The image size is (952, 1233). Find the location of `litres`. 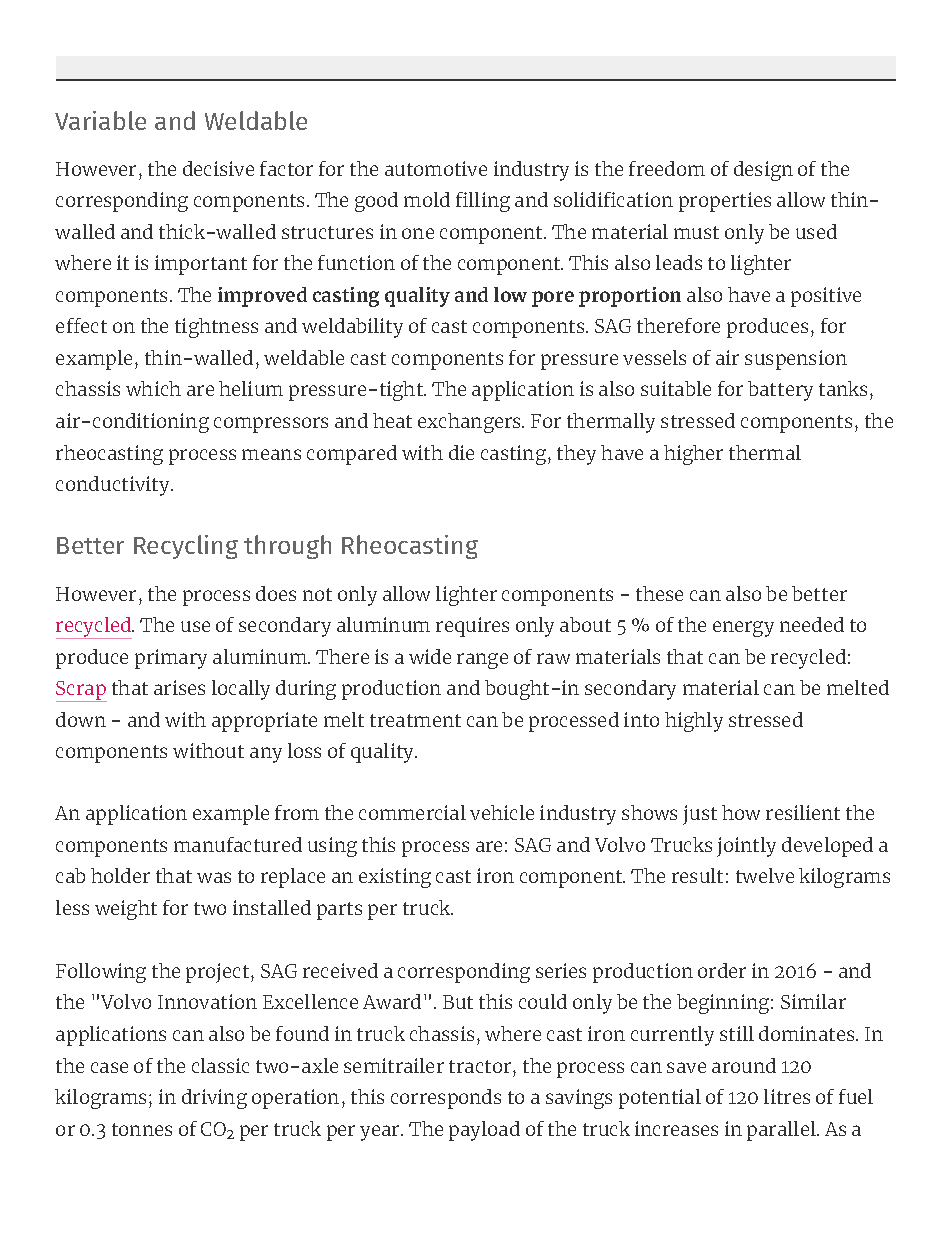

litres is located at coordinates (787, 1096).
